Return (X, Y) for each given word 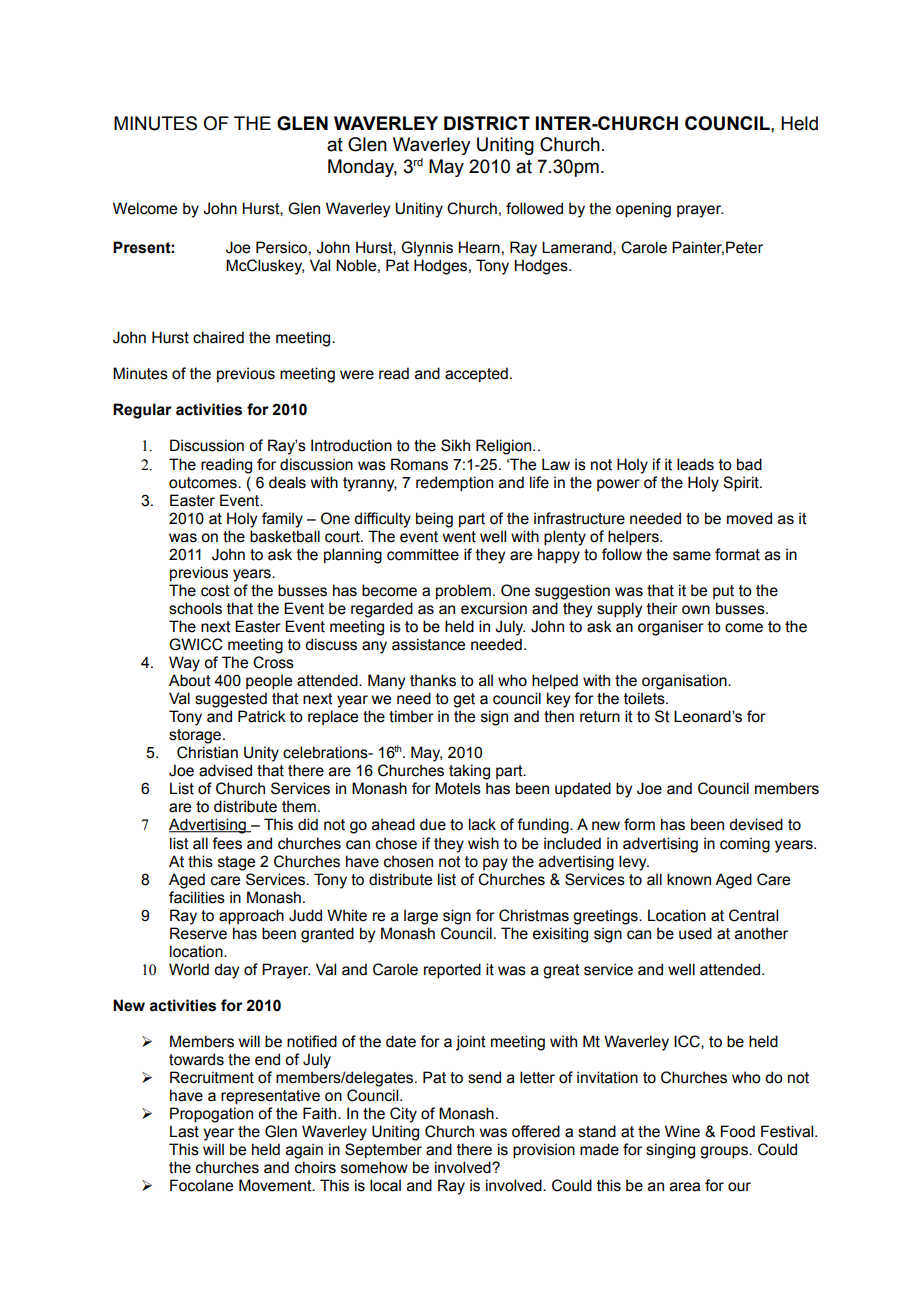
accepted (476, 374)
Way (184, 664)
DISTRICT (487, 123)
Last (184, 1131)
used (695, 933)
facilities (197, 897)
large (421, 917)
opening (643, 210)
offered (536, 1131)
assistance (428, 644)
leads (695, 464)
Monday (362, 168)
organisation (685, 682)
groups (725, 1152)
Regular (142, 411)
